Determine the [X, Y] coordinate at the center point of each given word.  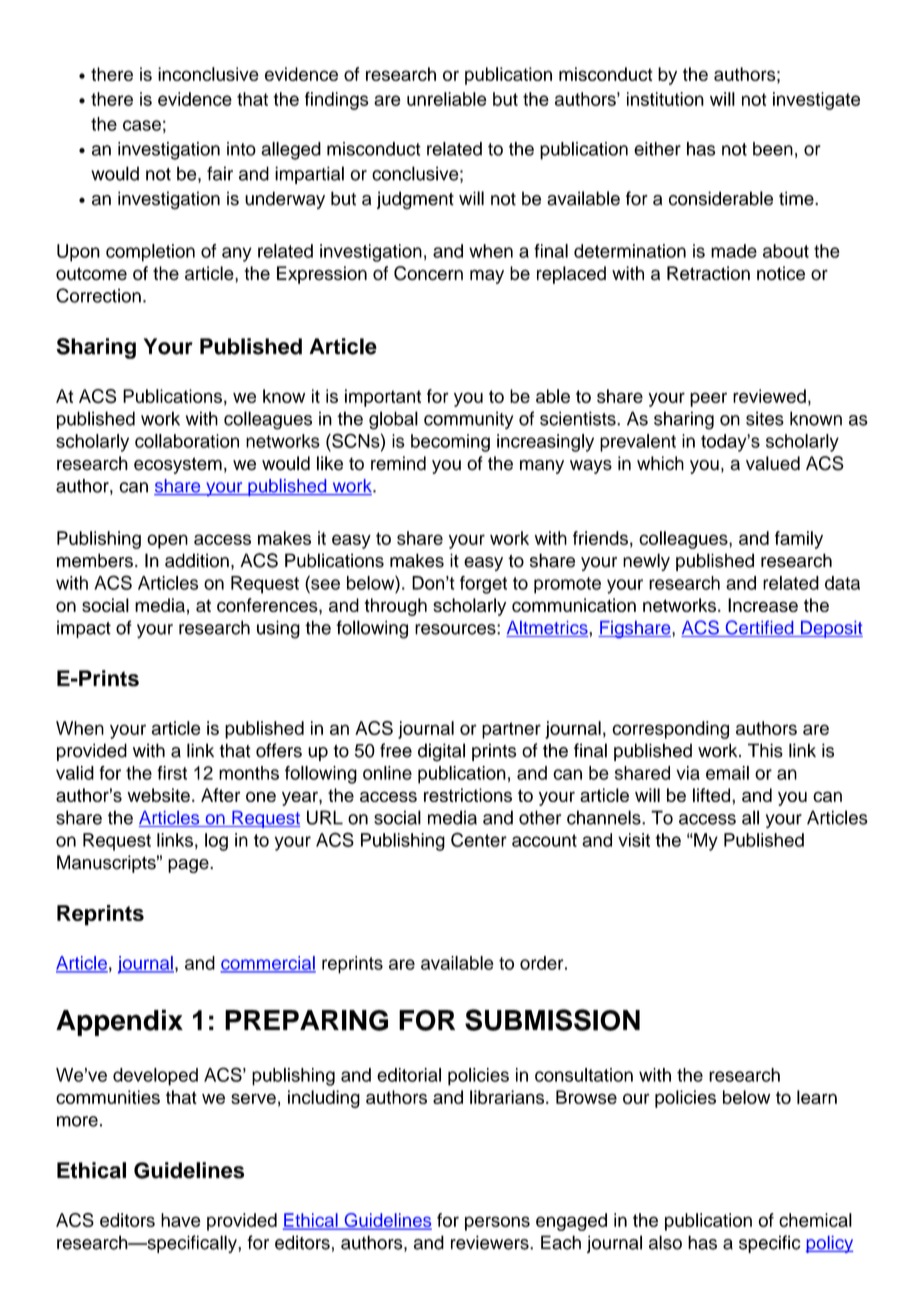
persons [497, 1223]
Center [479, 839]
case [142, 125]
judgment [415, 200]
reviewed [769, 396]
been [773, 149]
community [469, 420]
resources [456, 629]
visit [634, 840]
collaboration [187, 441]
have [181, 1220]
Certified [759, 628]
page [189, 866]
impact [84, 629]
